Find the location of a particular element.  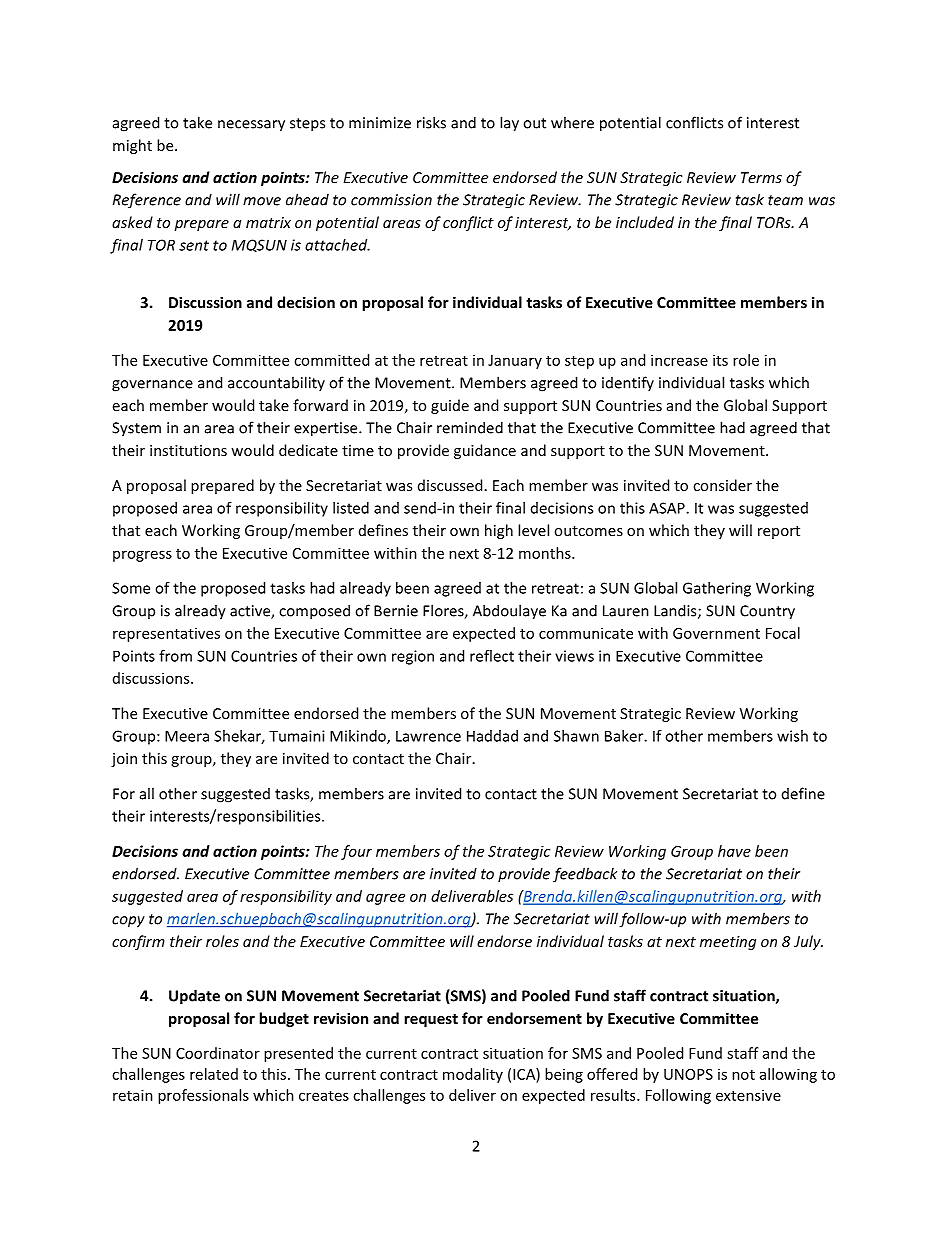

necessary is located at coordinates (251, 126).
